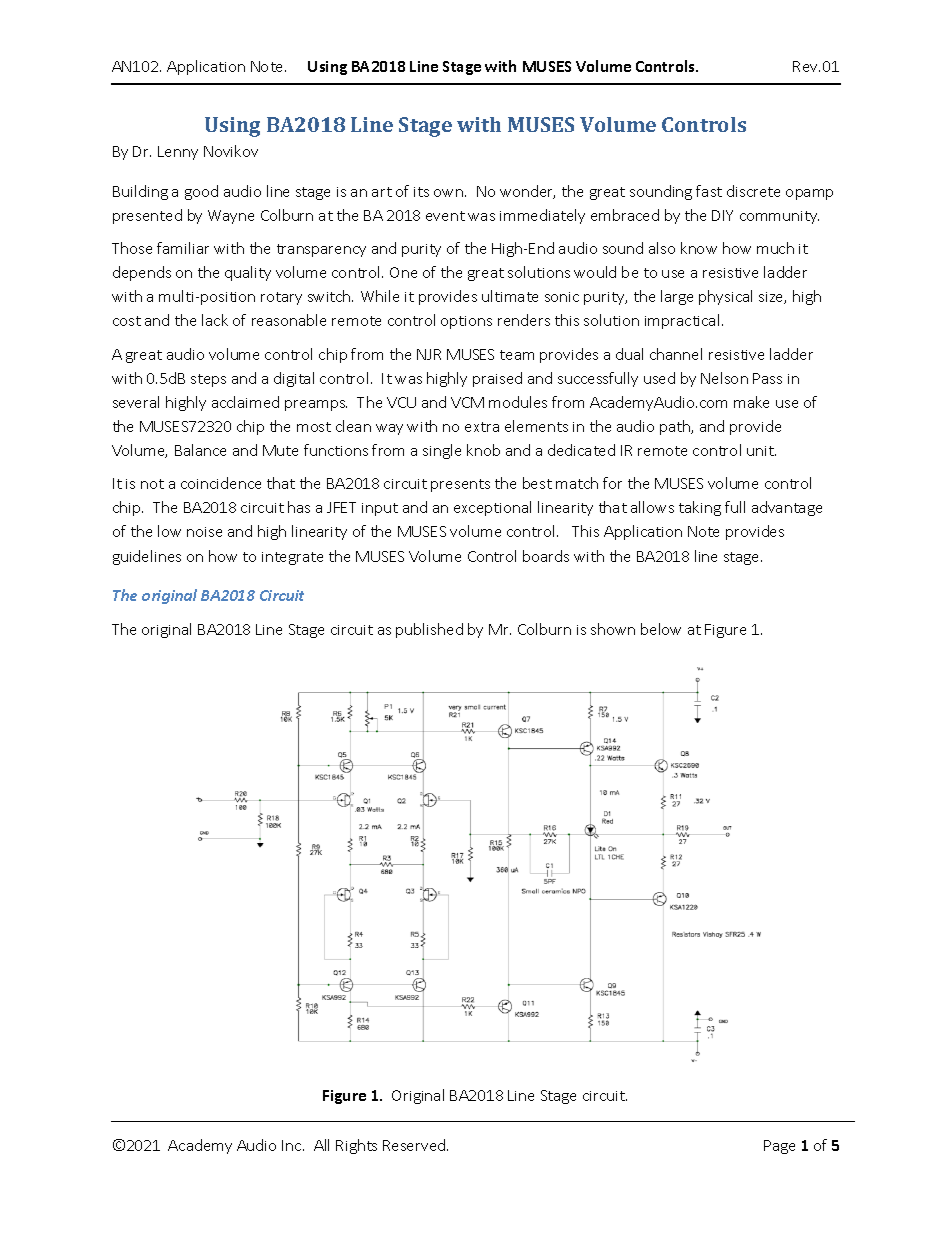 This page has width=952, height=1233. Describe the element at coordinates (709, 191) in the page. I see `fast` at that location.
